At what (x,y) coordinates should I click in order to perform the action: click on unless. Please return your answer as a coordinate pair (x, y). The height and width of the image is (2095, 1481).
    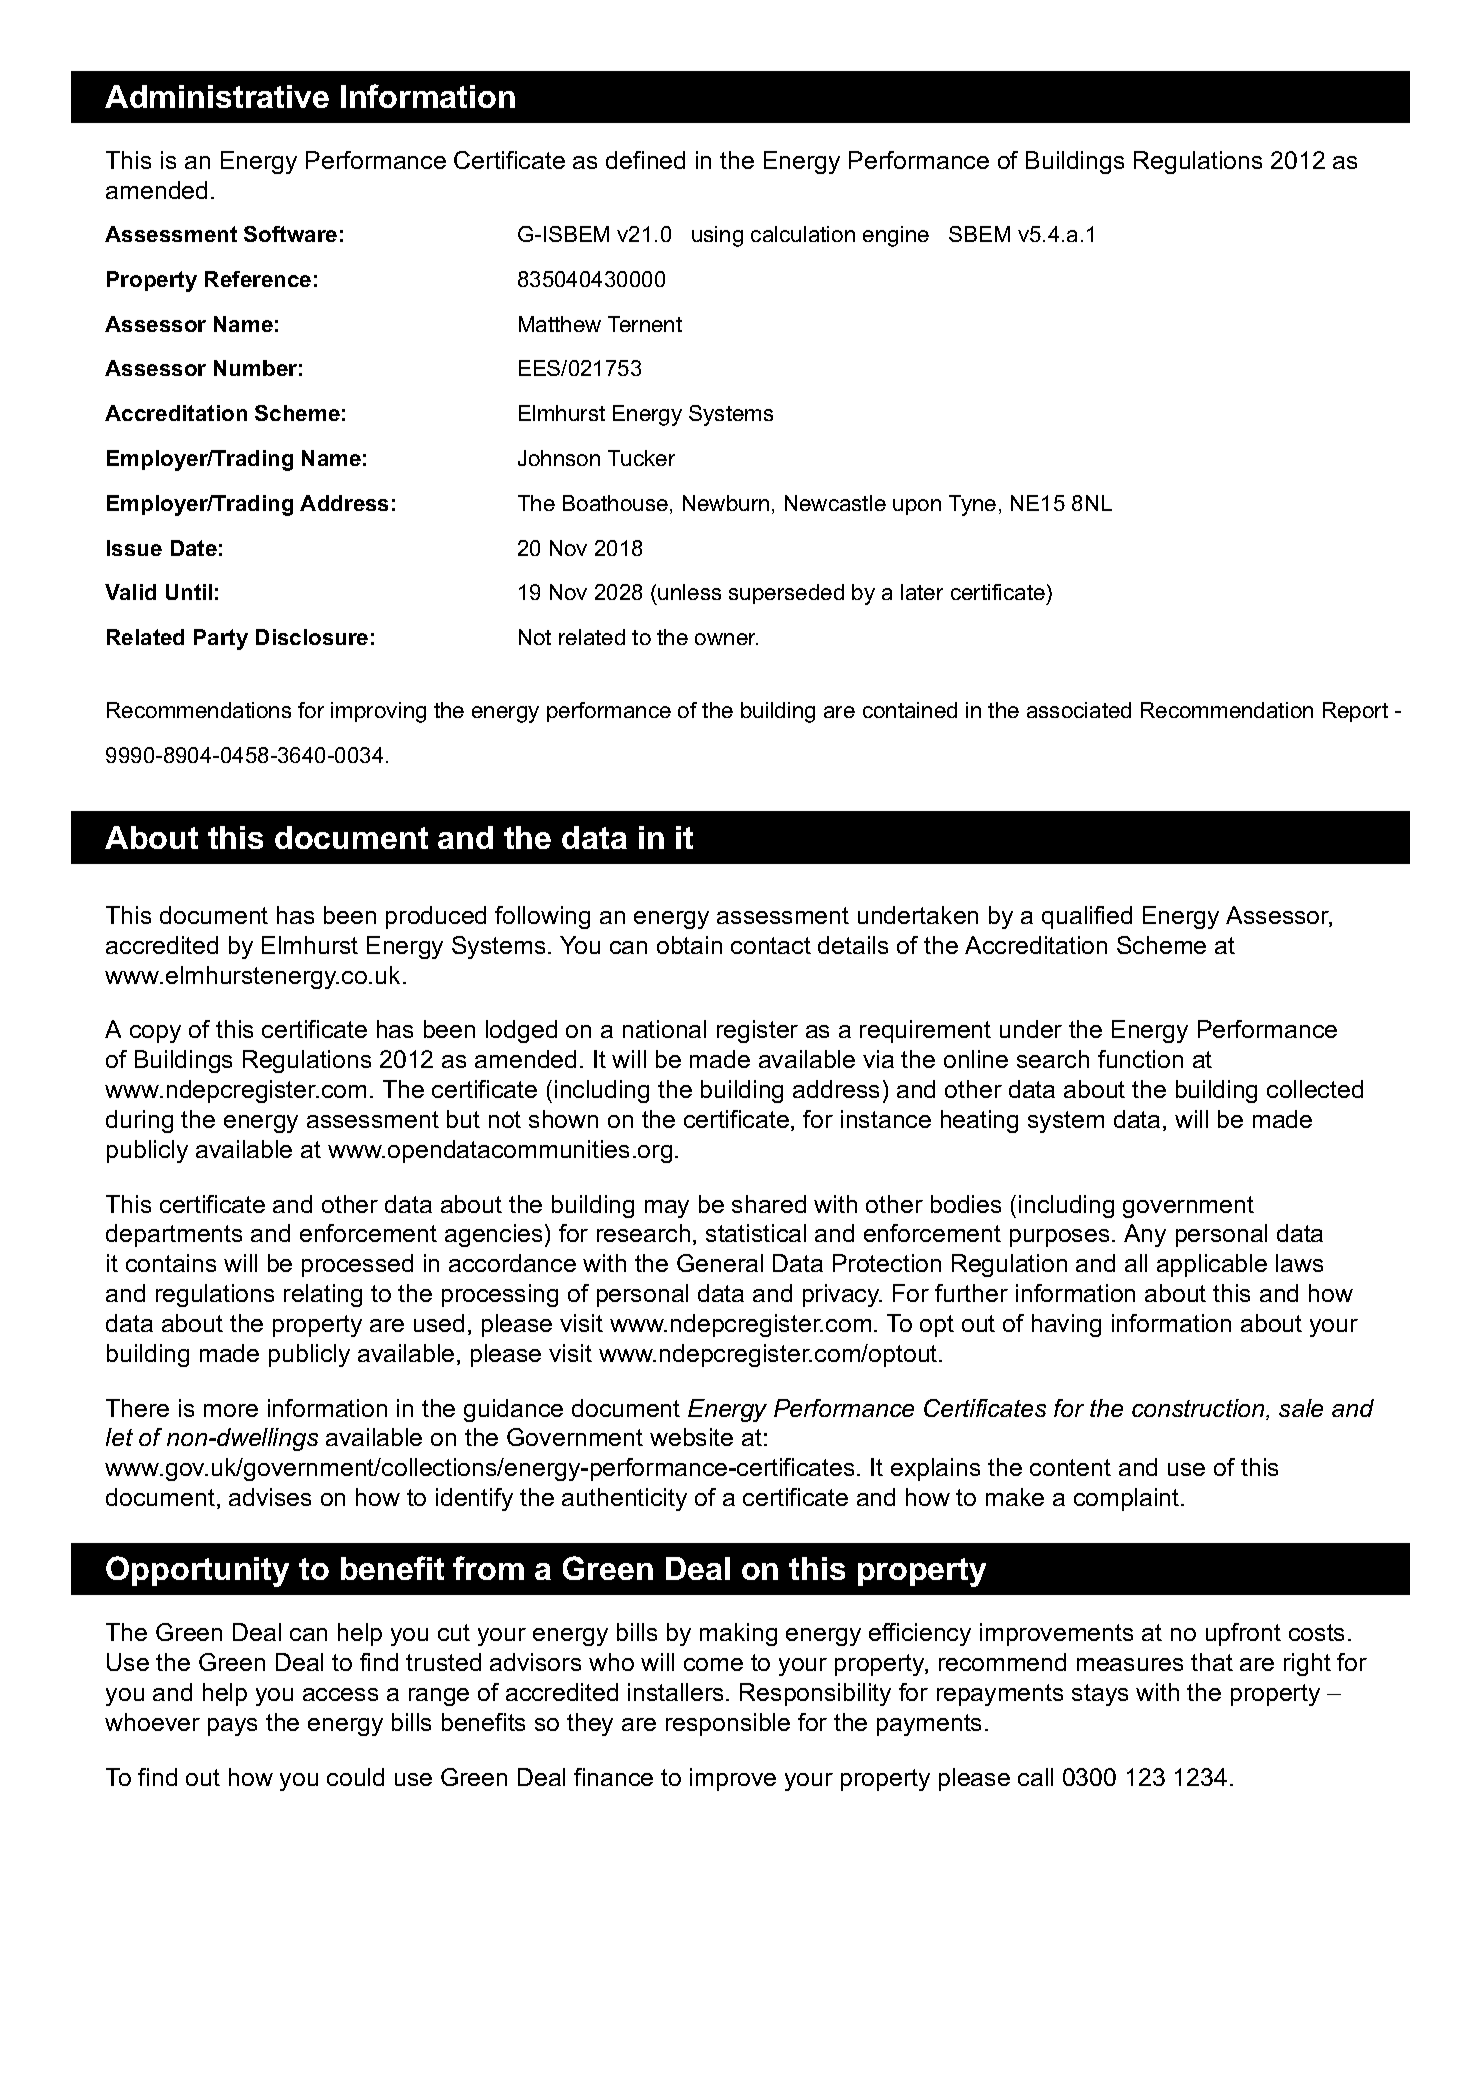
    Looking at the image, I should click on (689, 592).
